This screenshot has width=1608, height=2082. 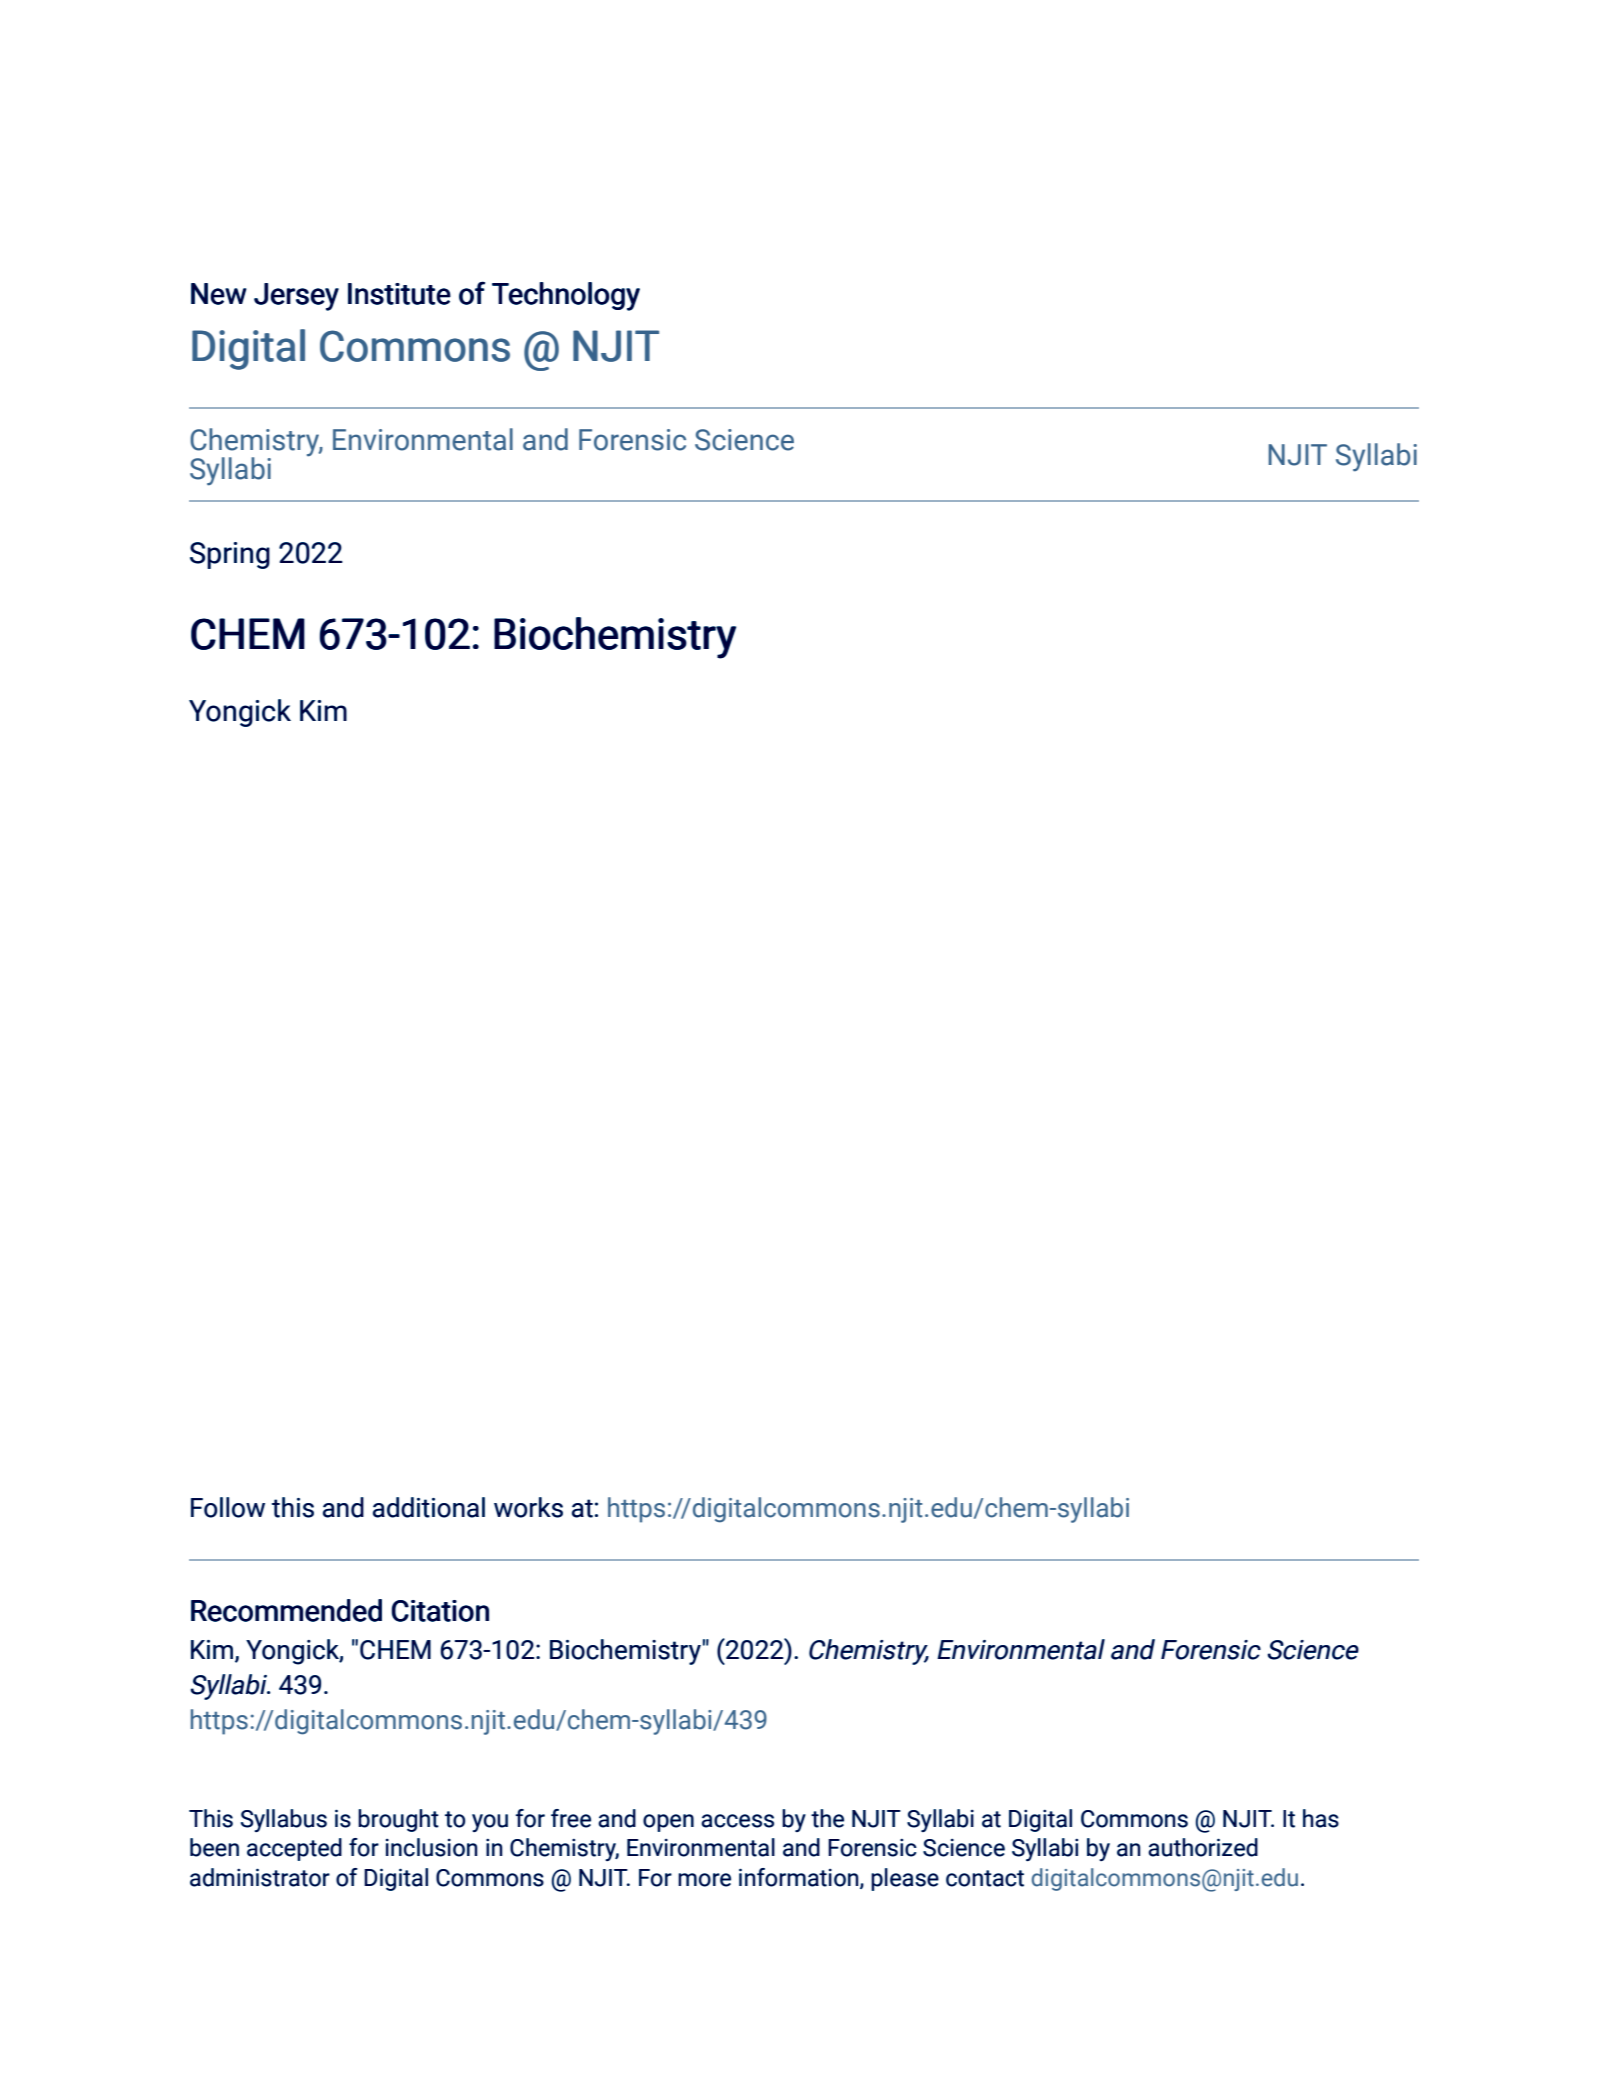 What do you see at coordinates (737, 1821) in the screenshot?
I see `access` at bounding box center [737, 1821].
